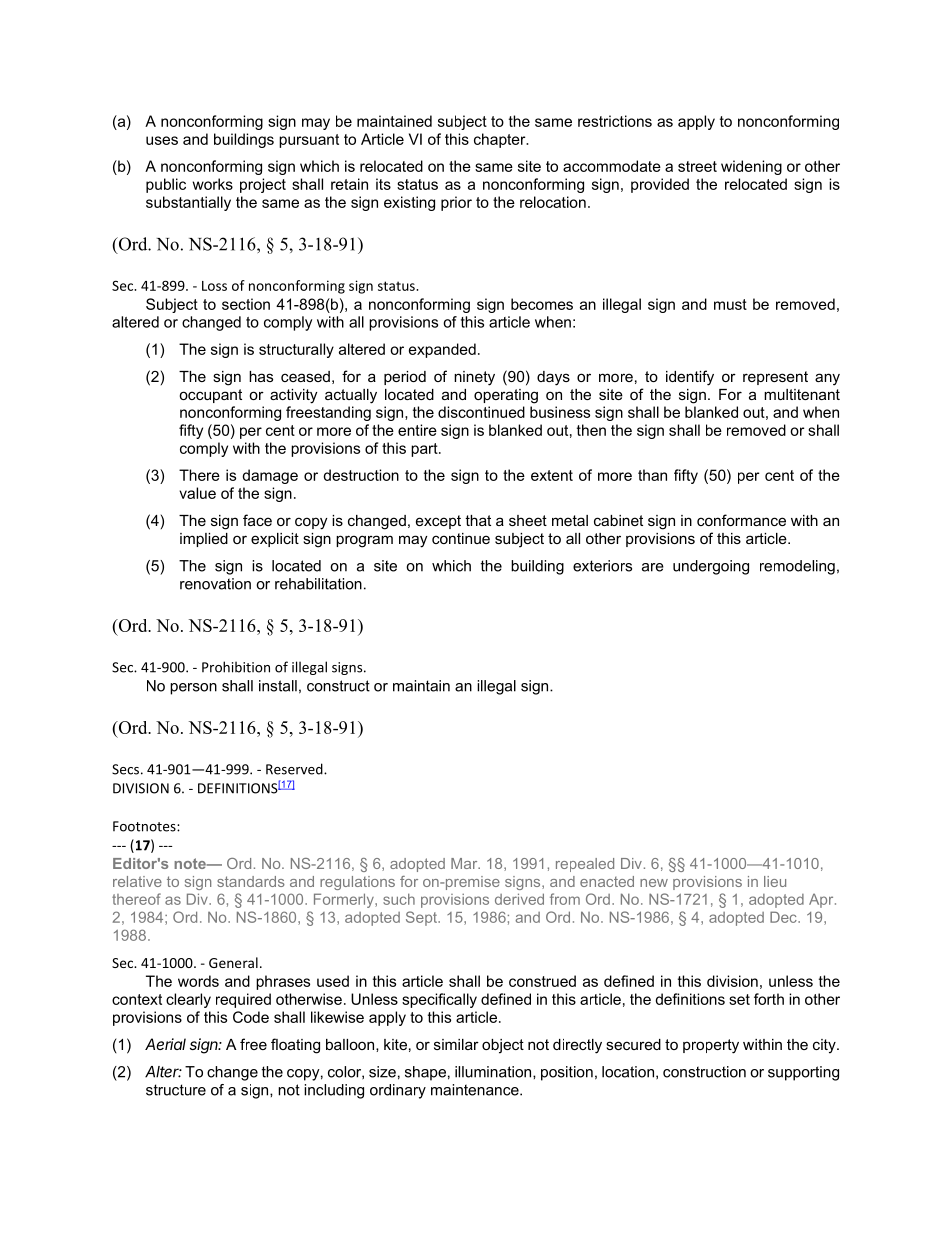 The height and width of the image is (1233, 952). Describe the element at coordinates (501, 140) in the image. I see `chapter` at that location.
